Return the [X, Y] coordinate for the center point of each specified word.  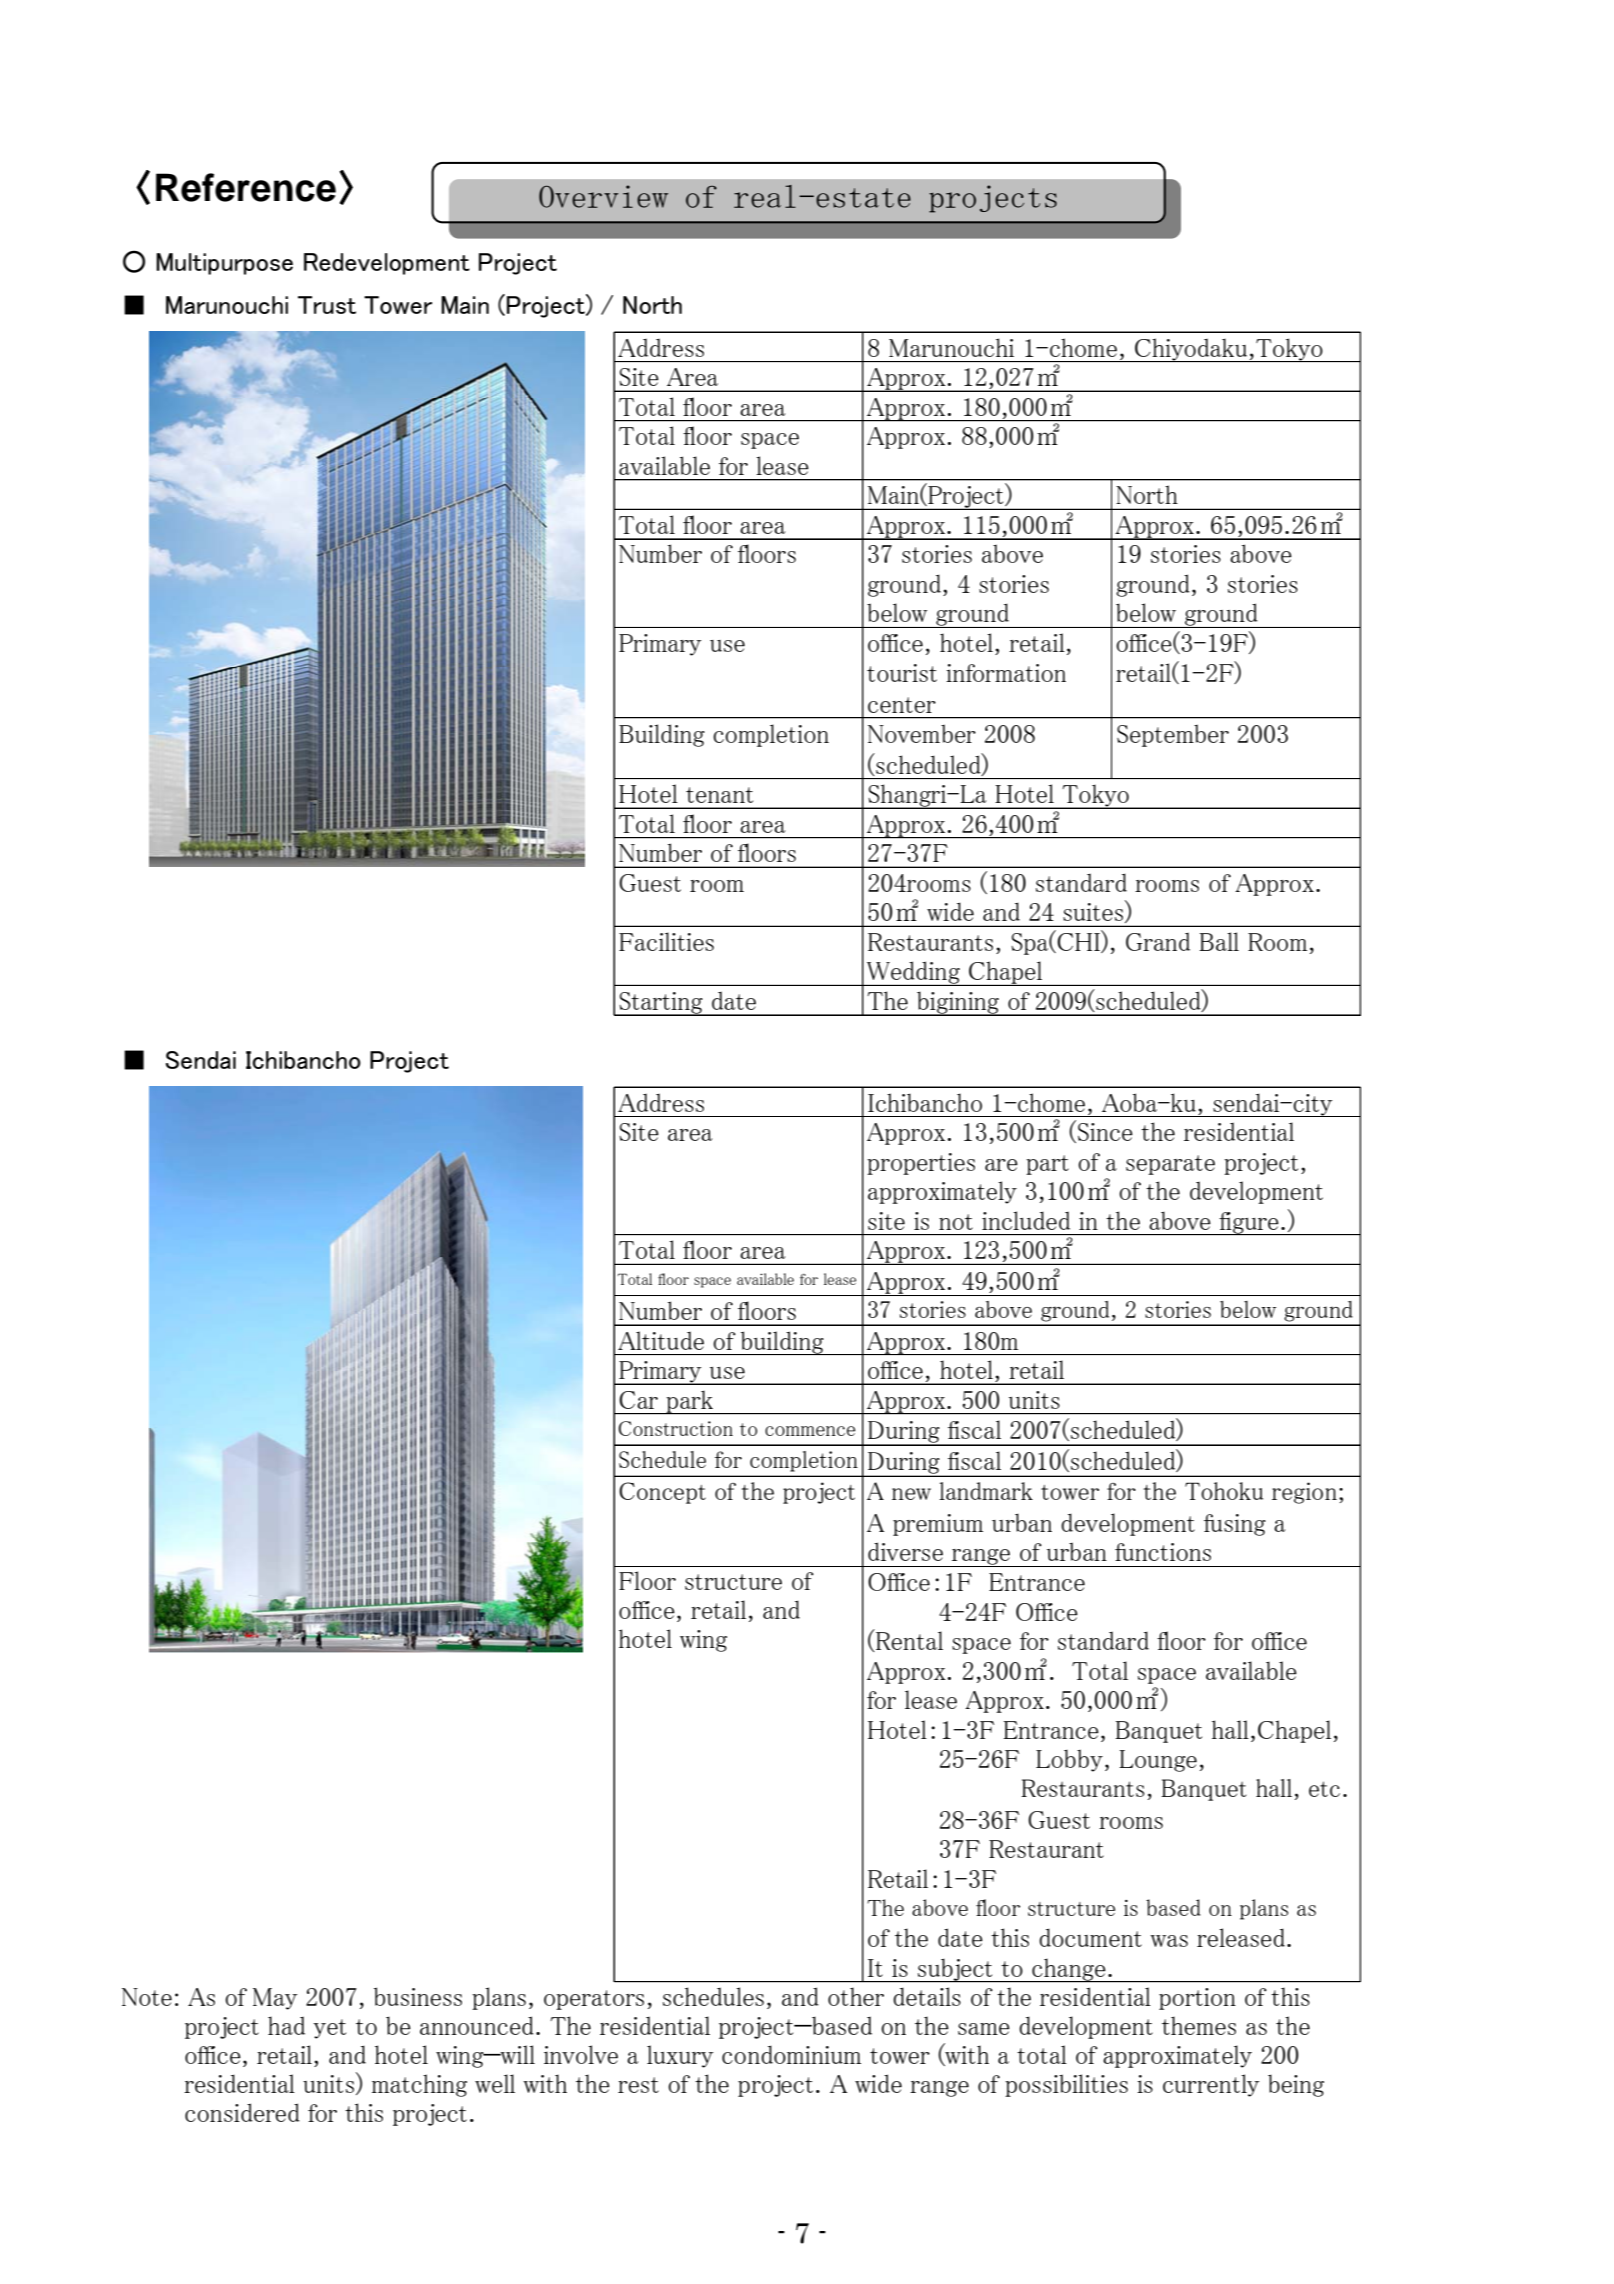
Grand [1158, 941]
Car [638, 1400]
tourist [902, 673]
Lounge [1158, 1761]
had [286, 2025]
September [1173, 735]
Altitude [661, 1340]
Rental [908, 1640]
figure [1249, 1223]
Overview [603, 196]
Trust [327, 305]
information [1006, 673]
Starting [661, 1004]
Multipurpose [224, 264]
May [275, 1999]
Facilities [666, 941]
